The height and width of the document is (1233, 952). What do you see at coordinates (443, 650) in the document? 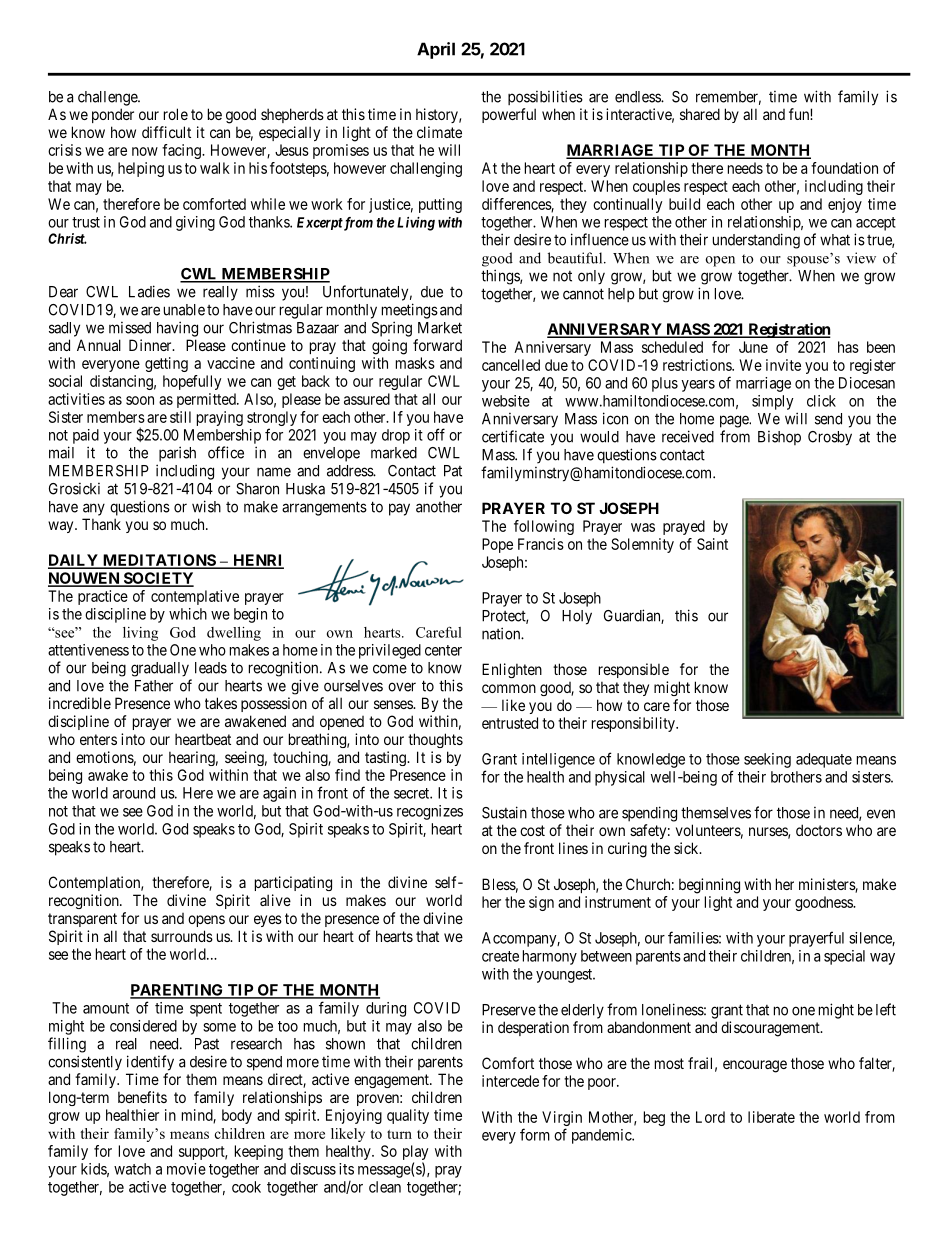
I see `center` at bounding box center [443, 650].
